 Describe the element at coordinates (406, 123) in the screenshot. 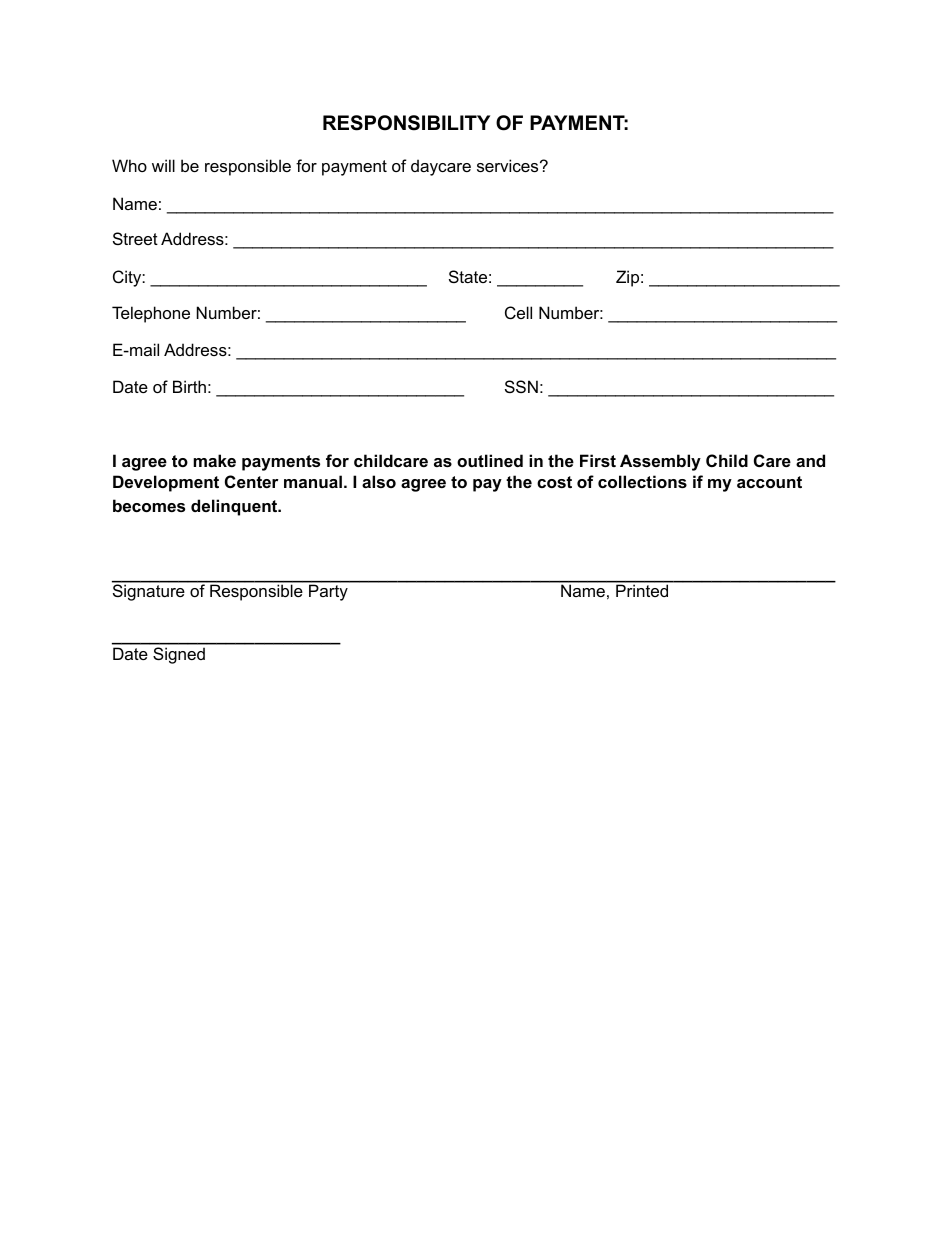

I see `RESPONSIBILITY` at that location.
